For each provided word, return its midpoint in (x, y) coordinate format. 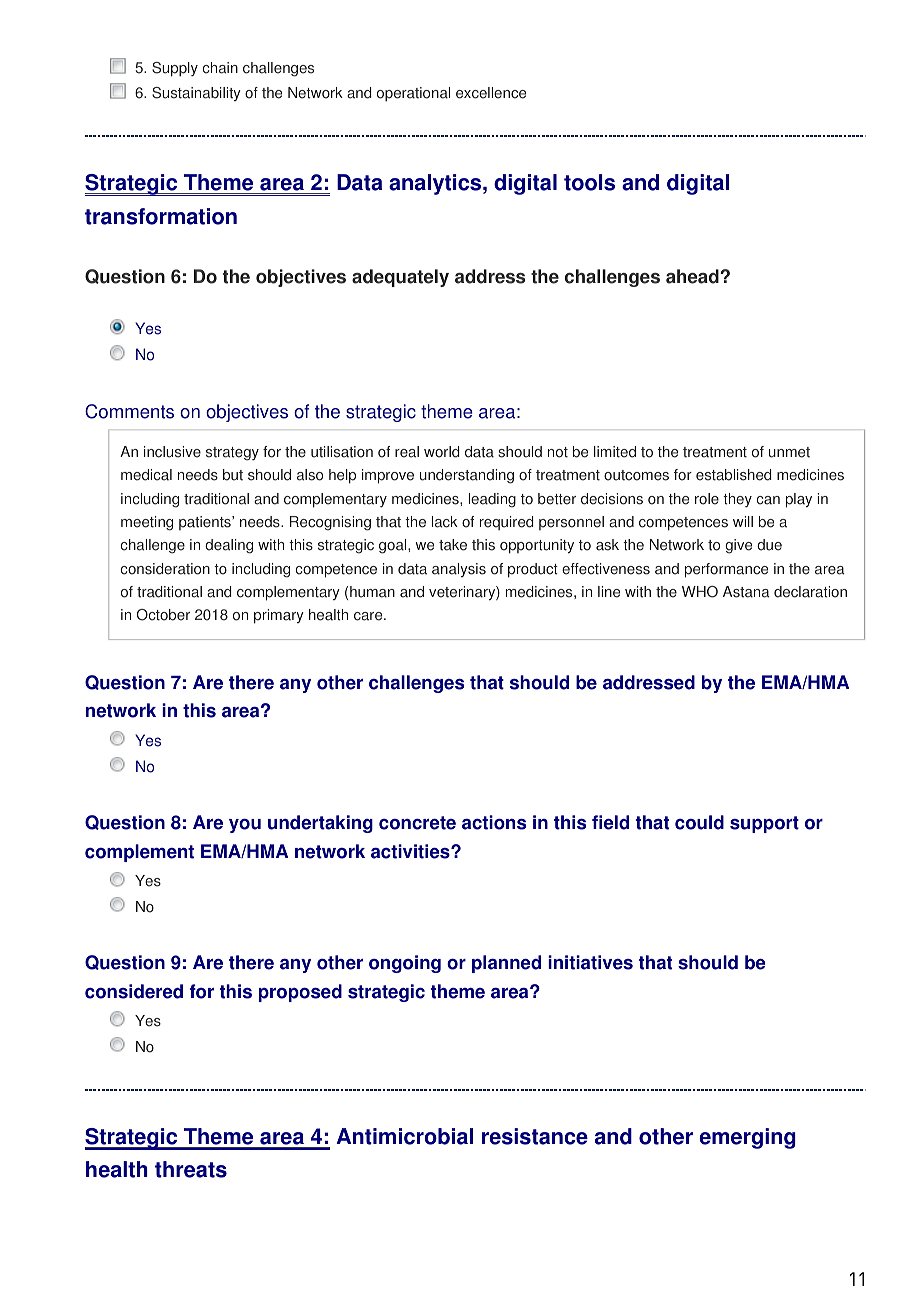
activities (411, 851)
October (163, 615)
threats (191, 1169)
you (245, 826)
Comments (129, 411)
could (699, 822)
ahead (693, 276)
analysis (459, 570)
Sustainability (196, 94)
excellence (491, 93)
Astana (746, 592)
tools (589, 182)
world (441, 452)
